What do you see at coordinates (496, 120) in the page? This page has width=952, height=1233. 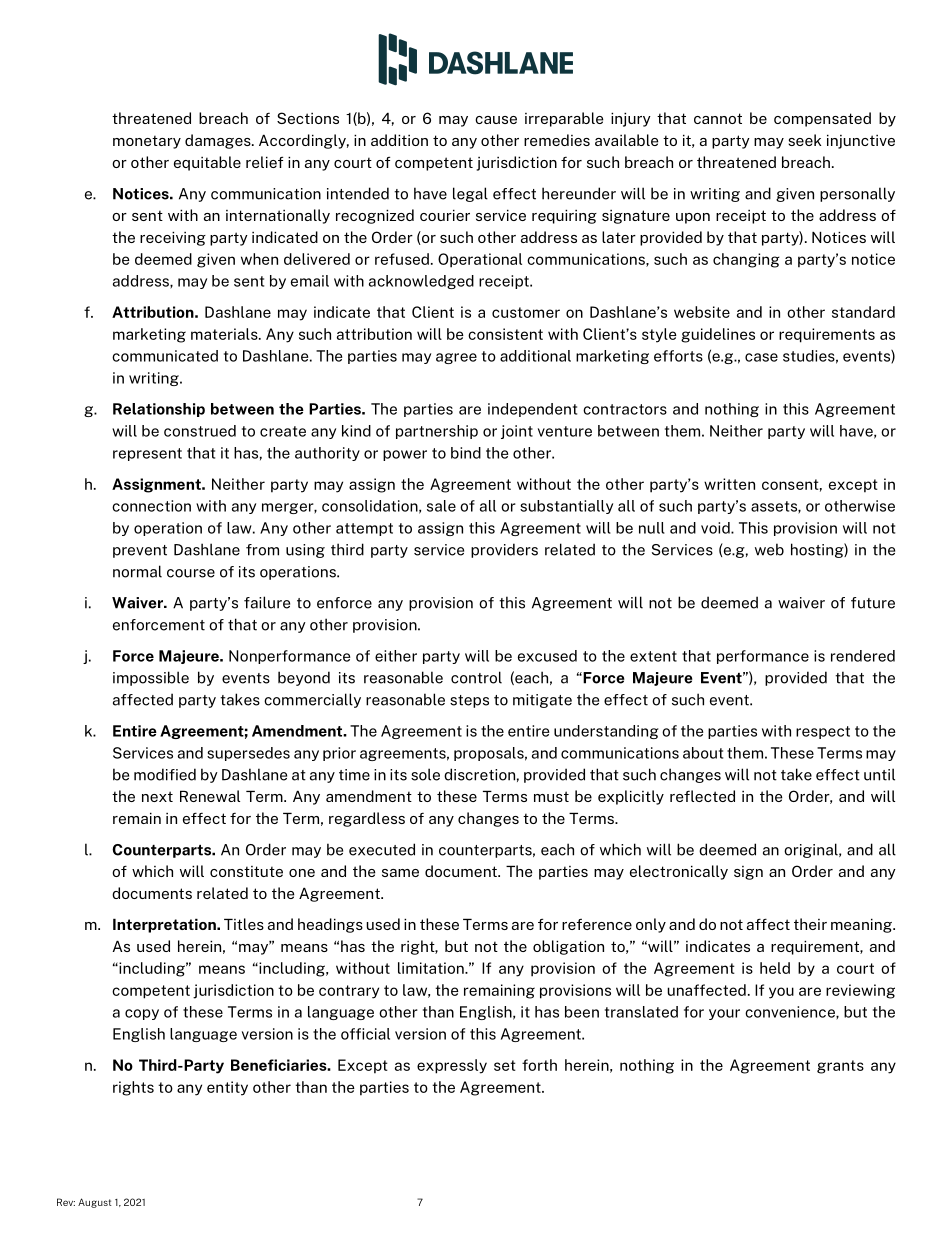 I see `cause` at bounding box center [496, 120].
